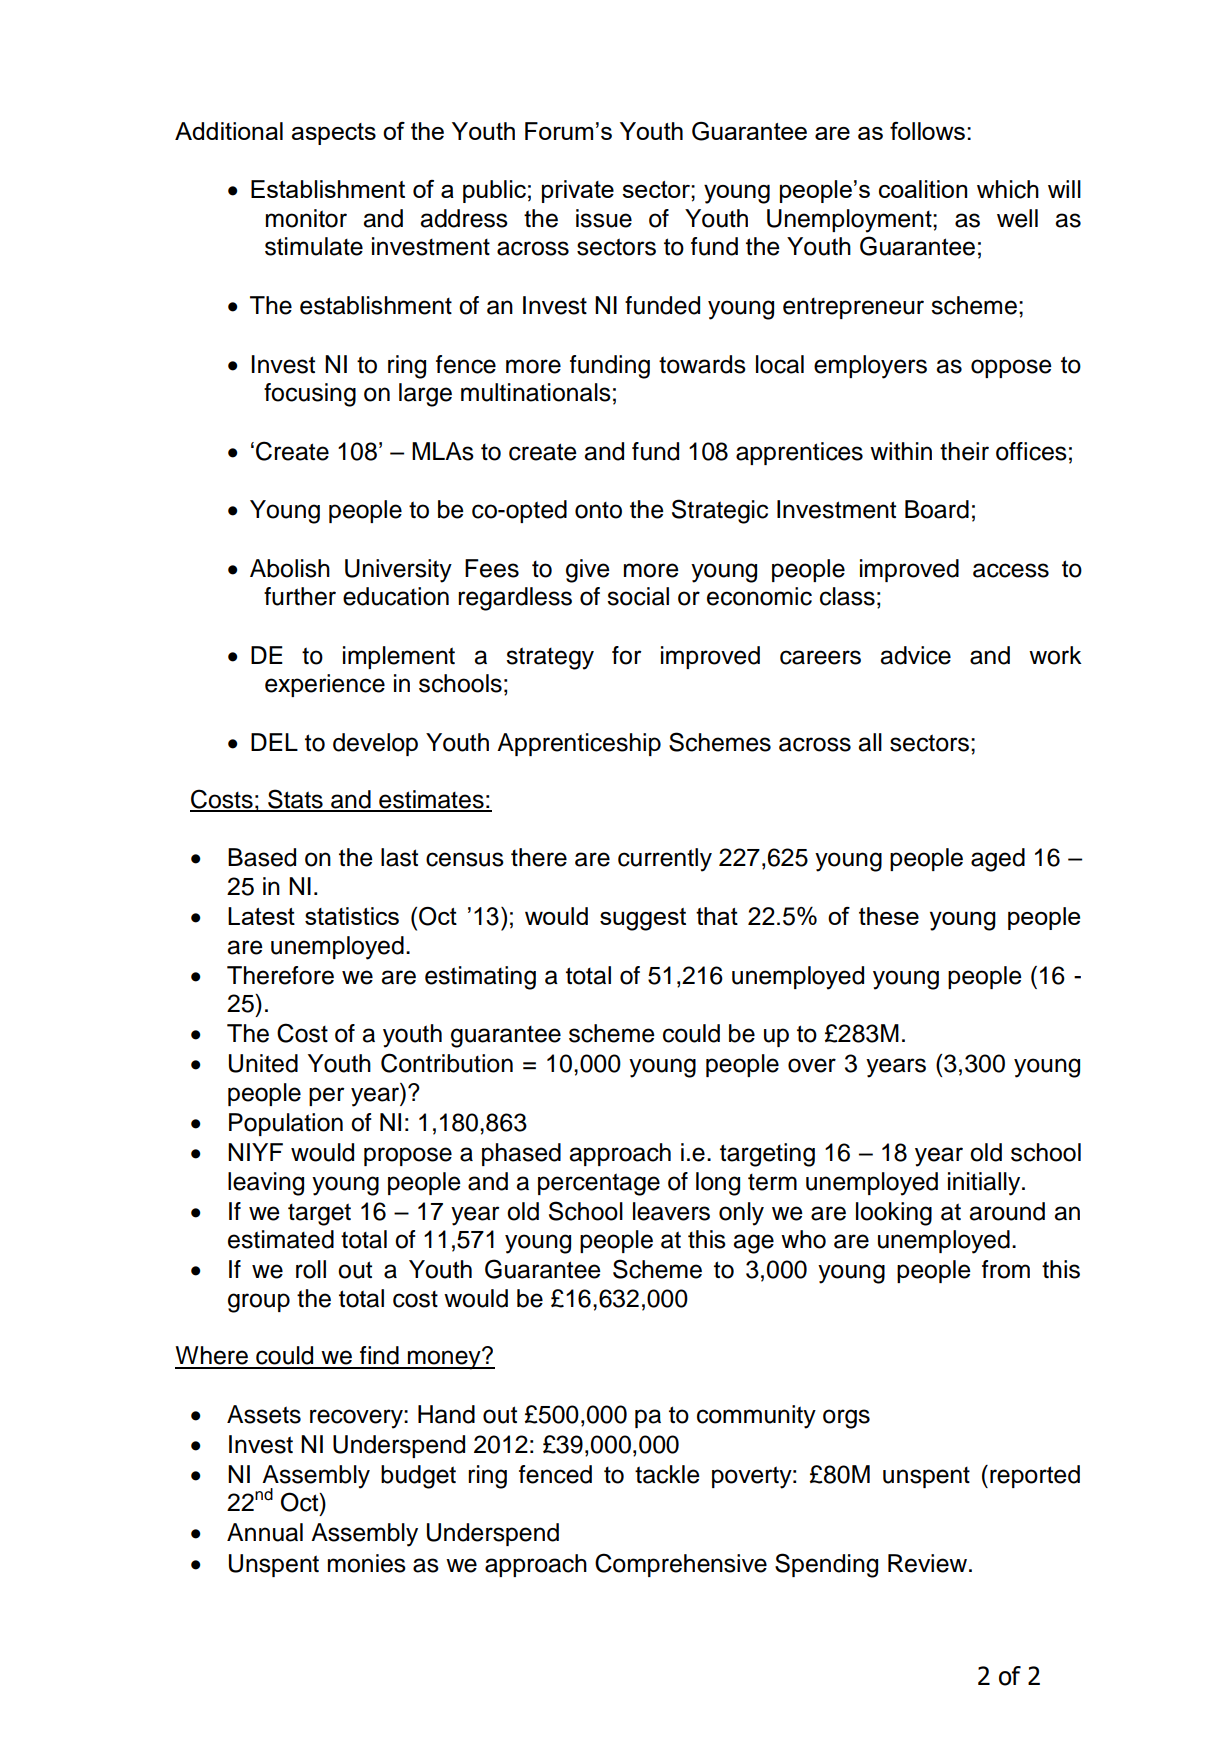 The height and width of the screenshot is (1737, 1228). I want to click on monies, so click(367, 1563).
